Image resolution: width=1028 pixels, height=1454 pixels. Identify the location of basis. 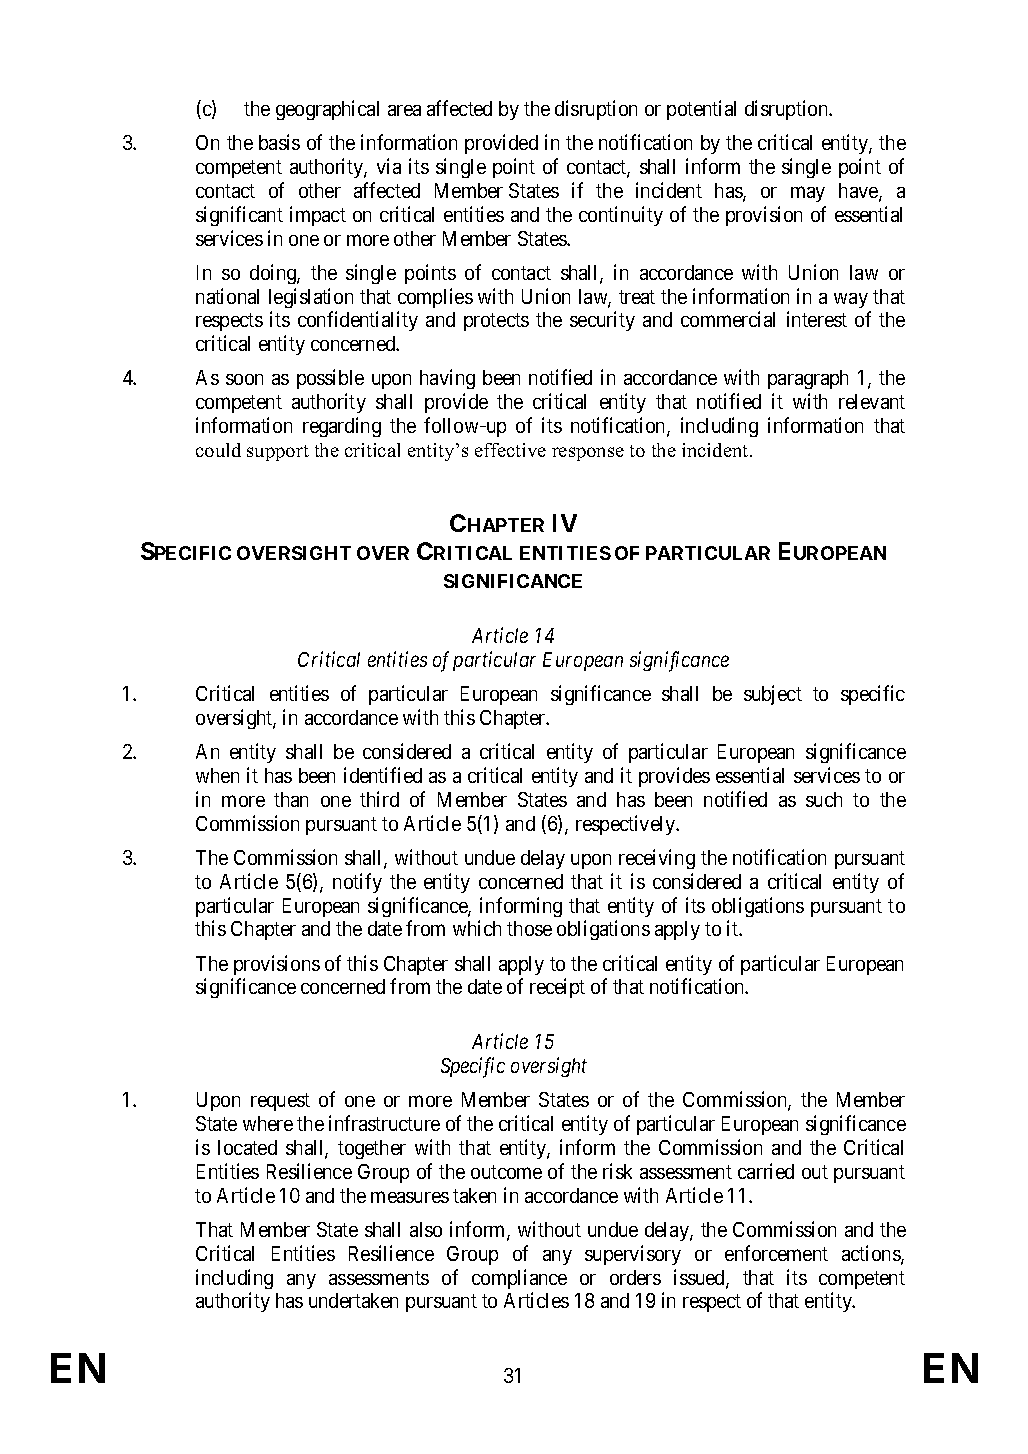
(279, 142).
